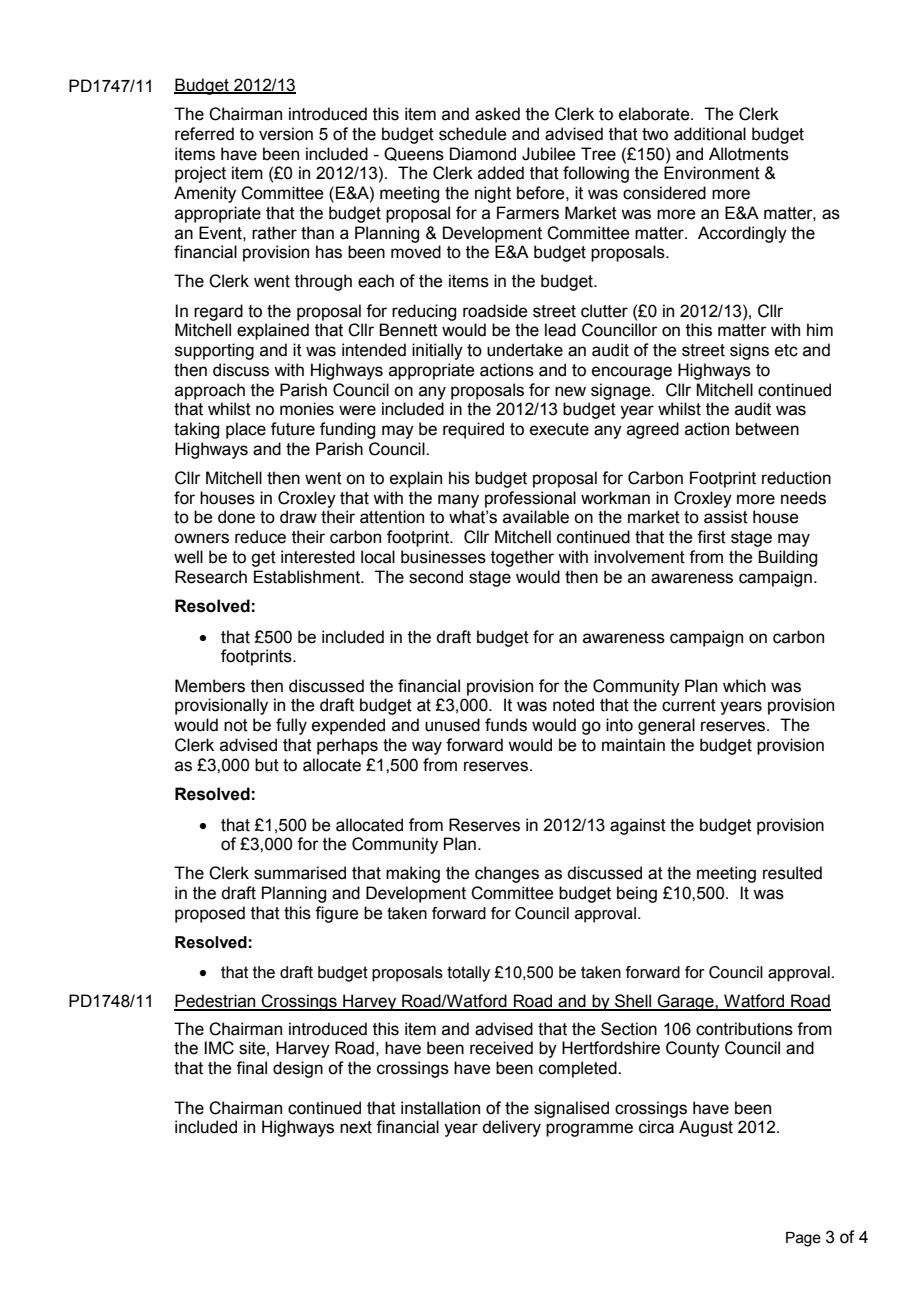  Describe the element at coordinates (356, 1127) in the image. I see `next` at that location.
